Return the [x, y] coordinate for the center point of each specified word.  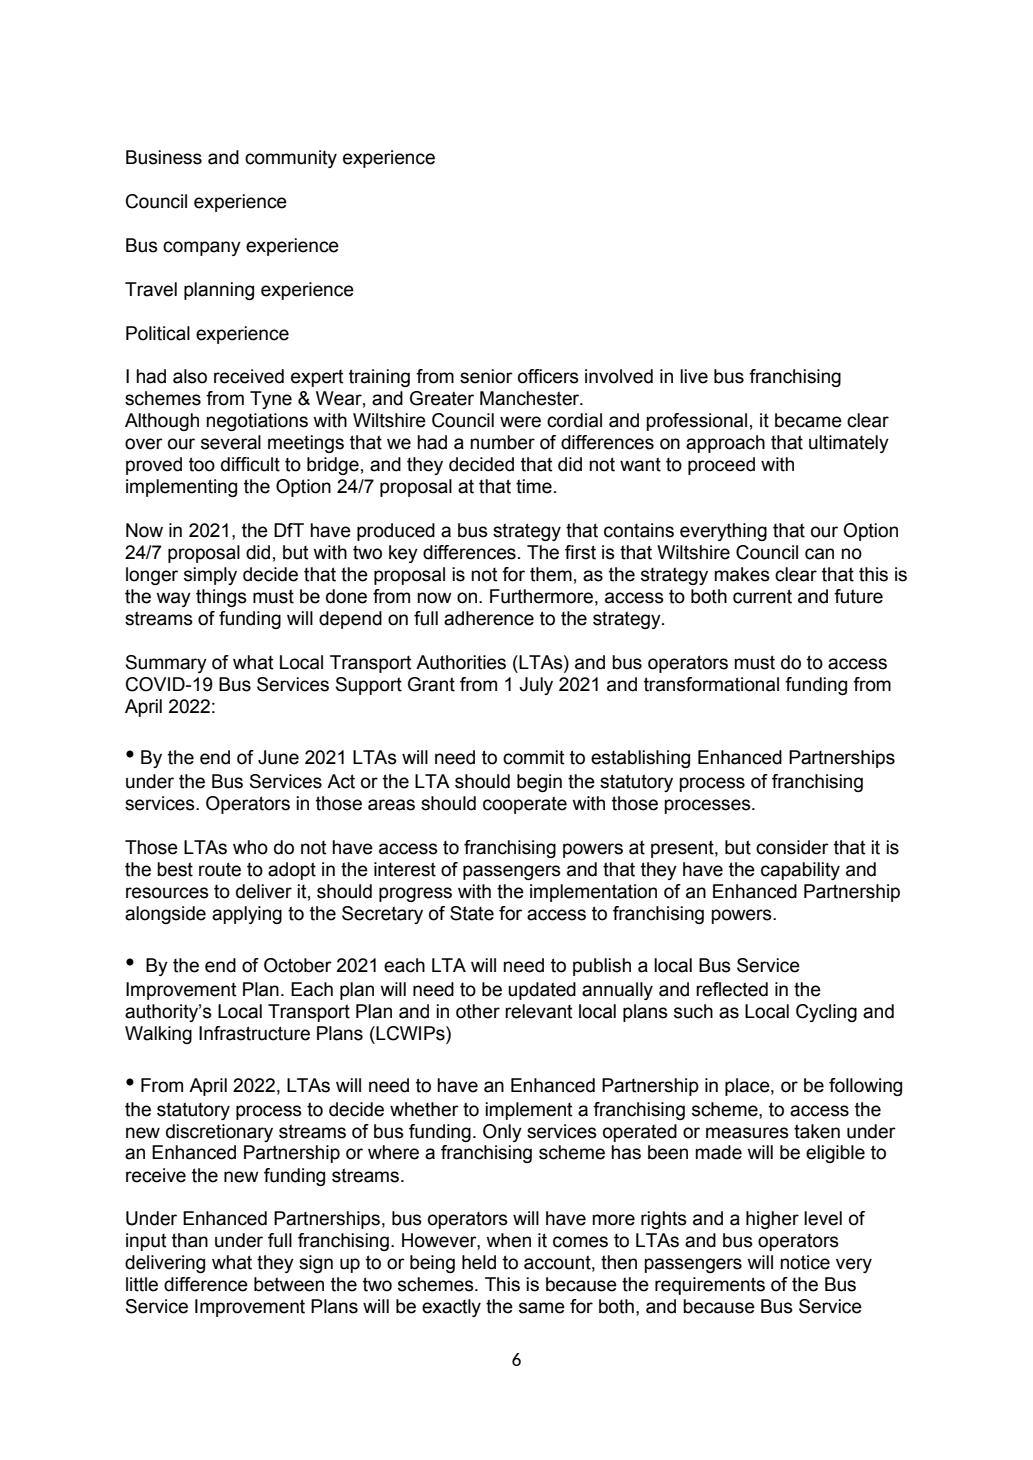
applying [247, 915]
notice [805, 1262]
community [291, 159]
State [472, 913]
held [479, 1262]
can [819, 554]
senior [486, 376]
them [551, 574]
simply [210, 576]
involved [619, 376]
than [190, 1240]
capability [800, 871]
